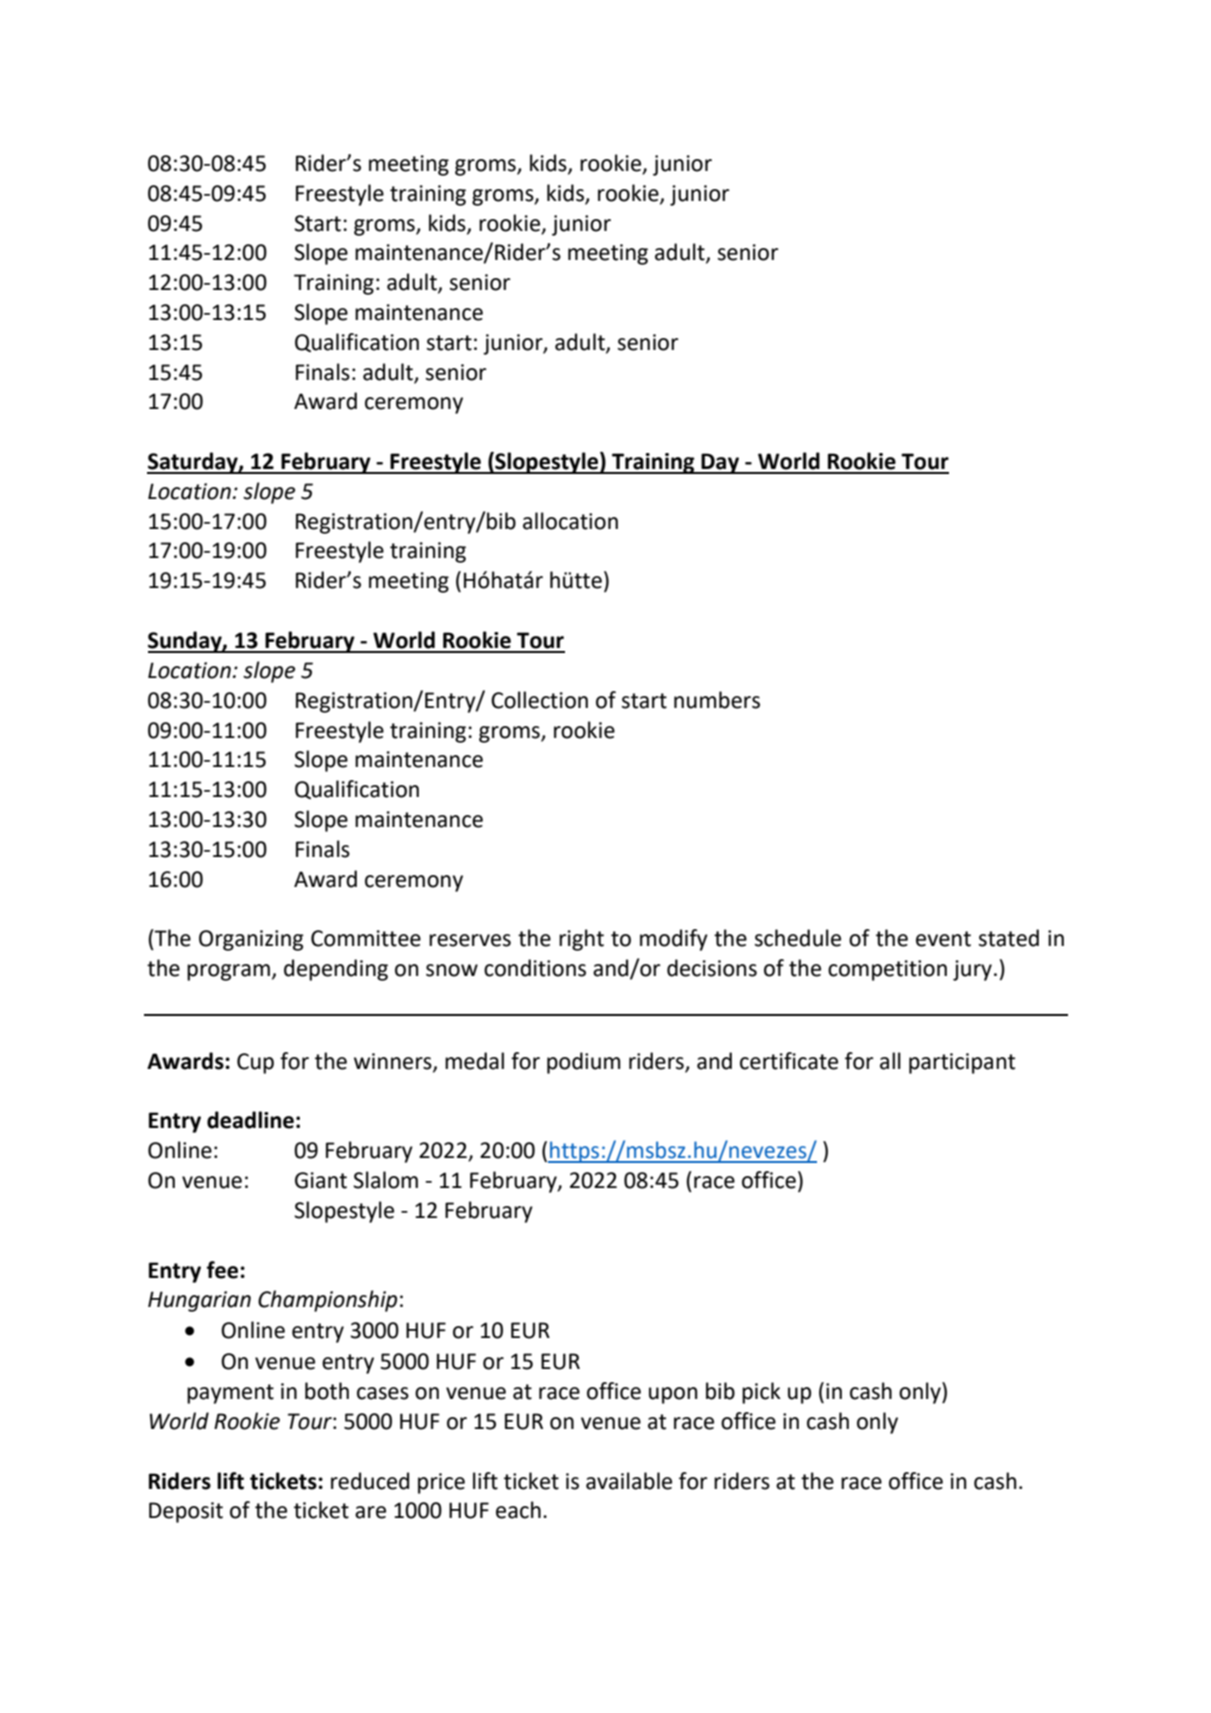 The image size is (1211, 1713). What do you see at coordinates (717, 700) in the image?
I see `numbers` at bounding box center [717, 700].
